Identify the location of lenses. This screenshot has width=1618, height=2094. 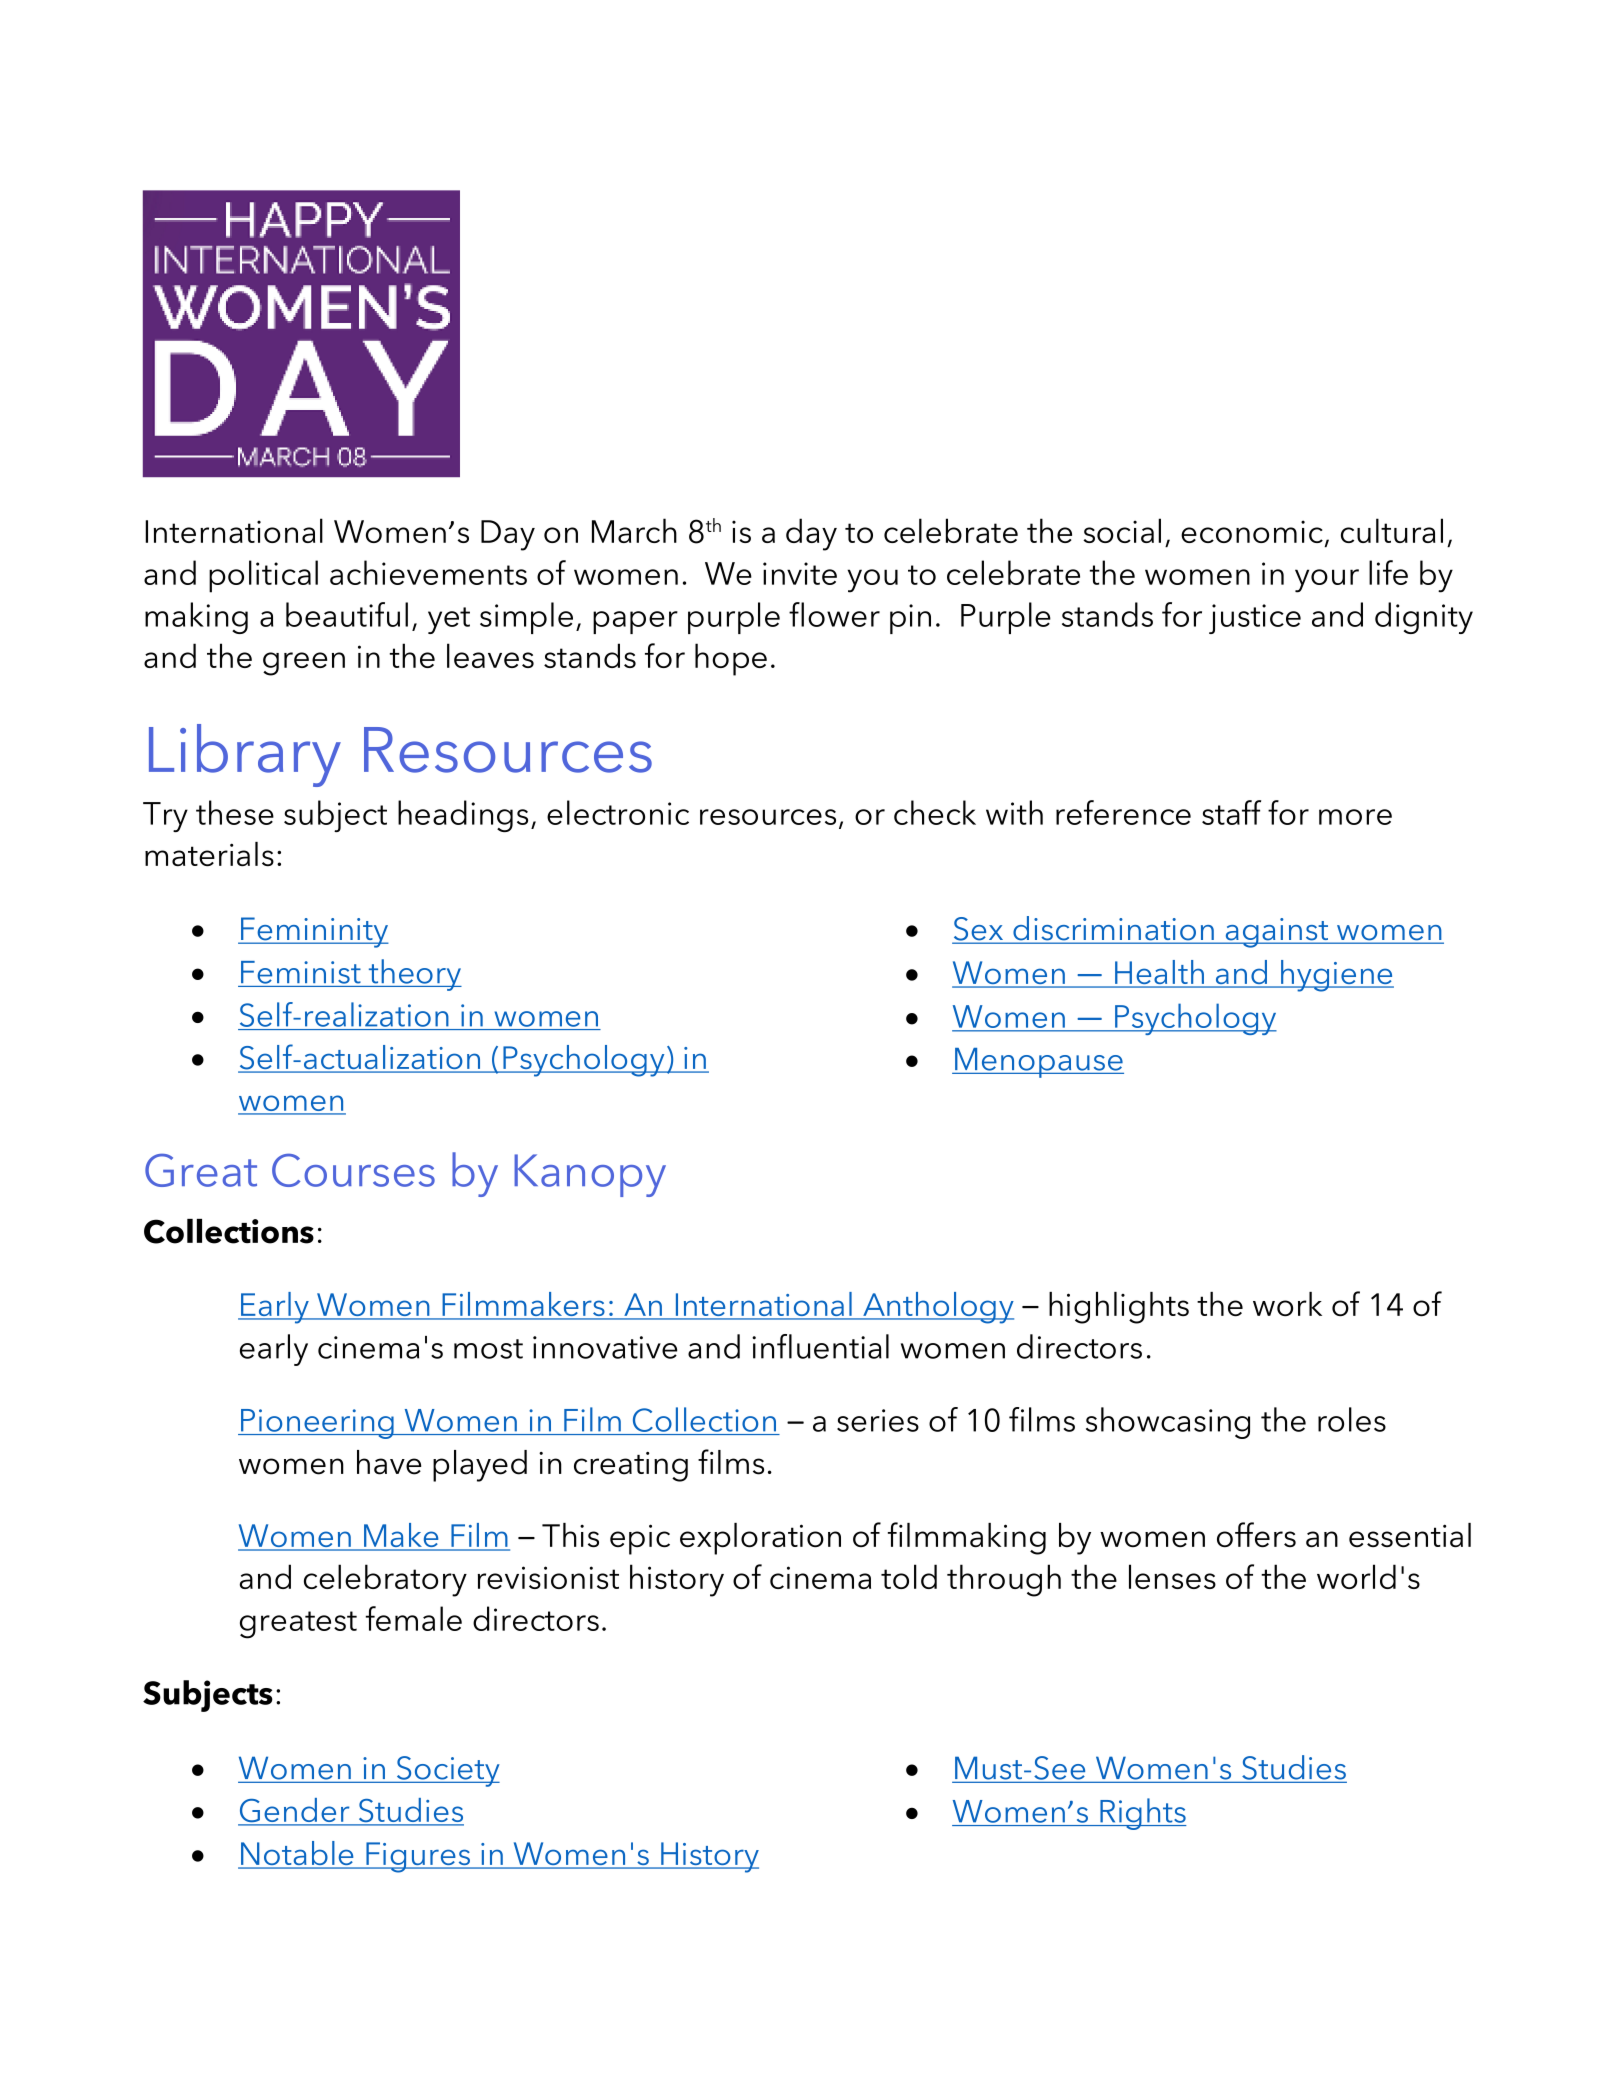
(1172, 1576).
